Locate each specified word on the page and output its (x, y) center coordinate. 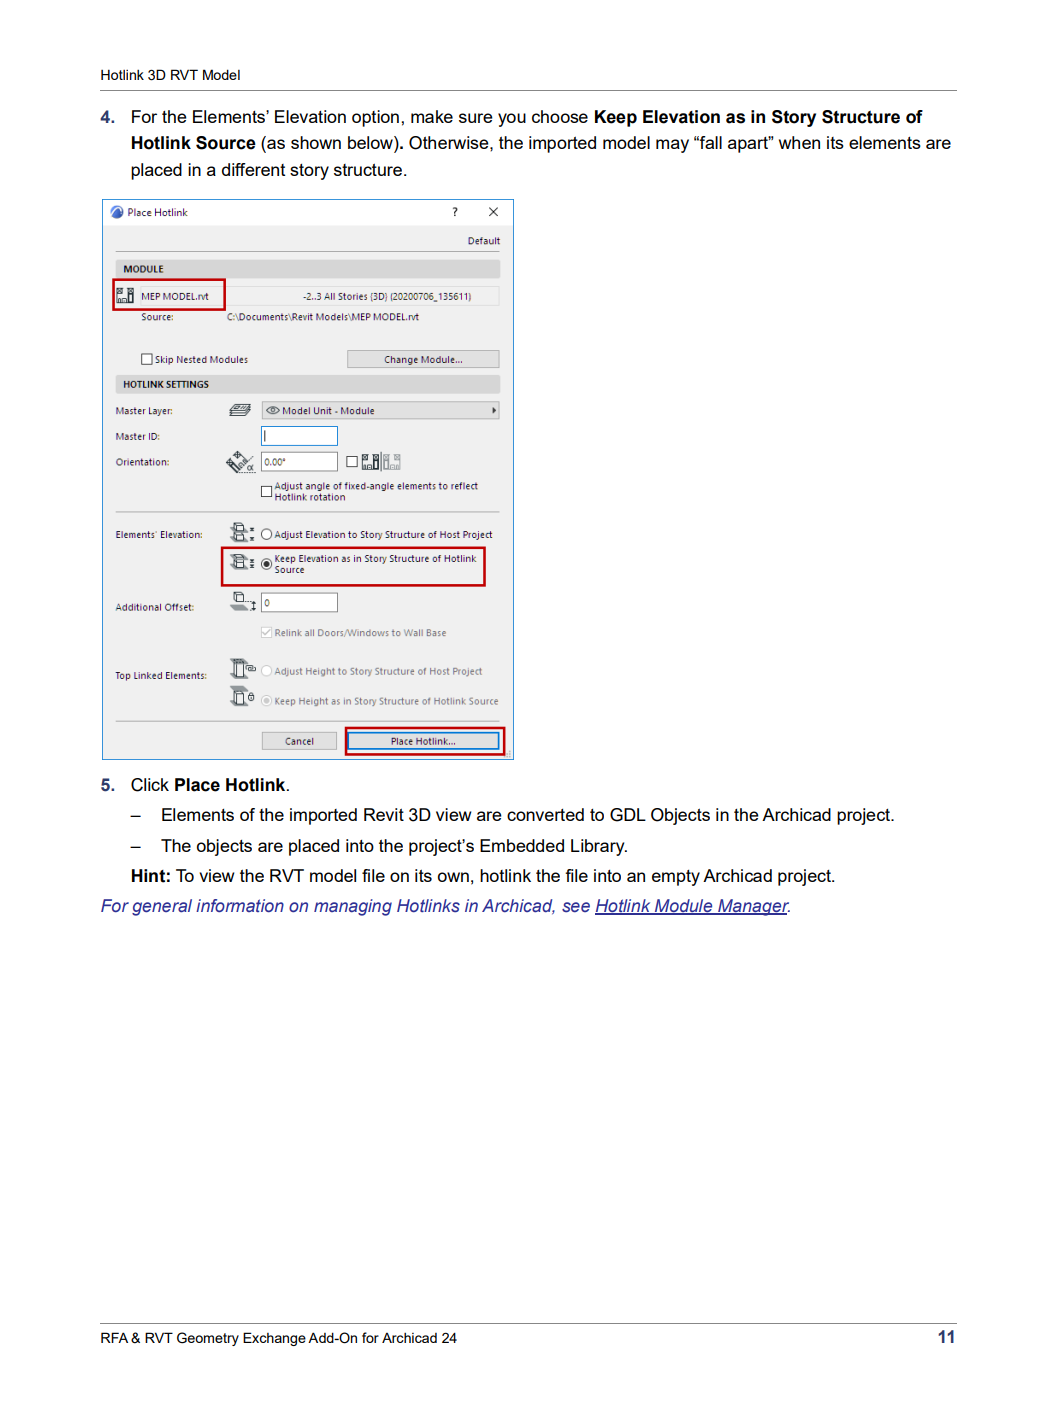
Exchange (274, 1339)
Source (226, 143)
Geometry (208, 1339)
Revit (384, 814)
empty (676, 878)
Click (150, 785)
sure (476, 118)
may (672, 146)
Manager (753, 907)
